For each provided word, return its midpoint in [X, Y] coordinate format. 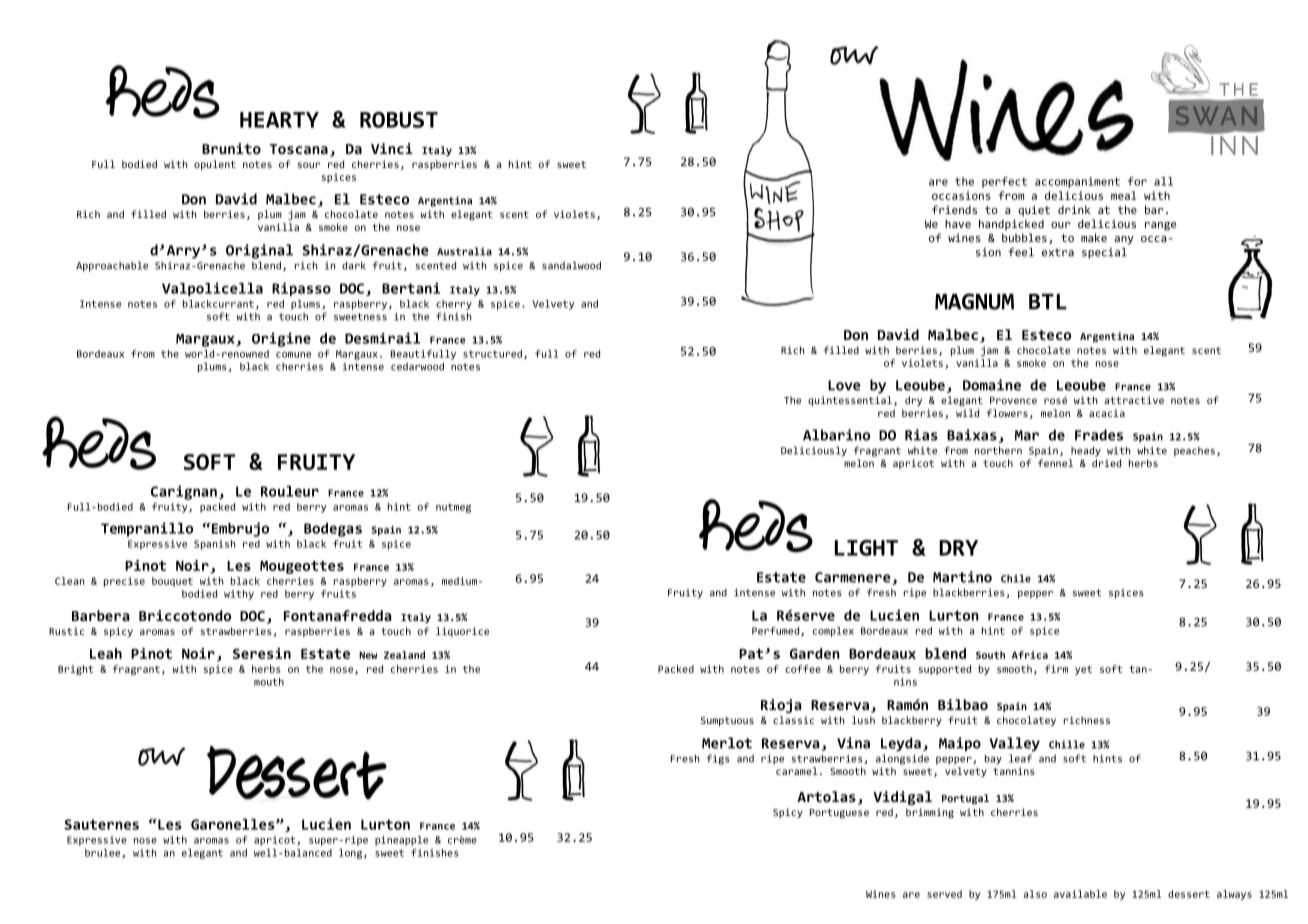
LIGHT [866, 548]
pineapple [401, 841]
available [1080, 894]
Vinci [392, 148]
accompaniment [1077, 182]
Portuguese [839, 814]
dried [1106, 463]
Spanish [214, 545]
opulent [215, 165]
